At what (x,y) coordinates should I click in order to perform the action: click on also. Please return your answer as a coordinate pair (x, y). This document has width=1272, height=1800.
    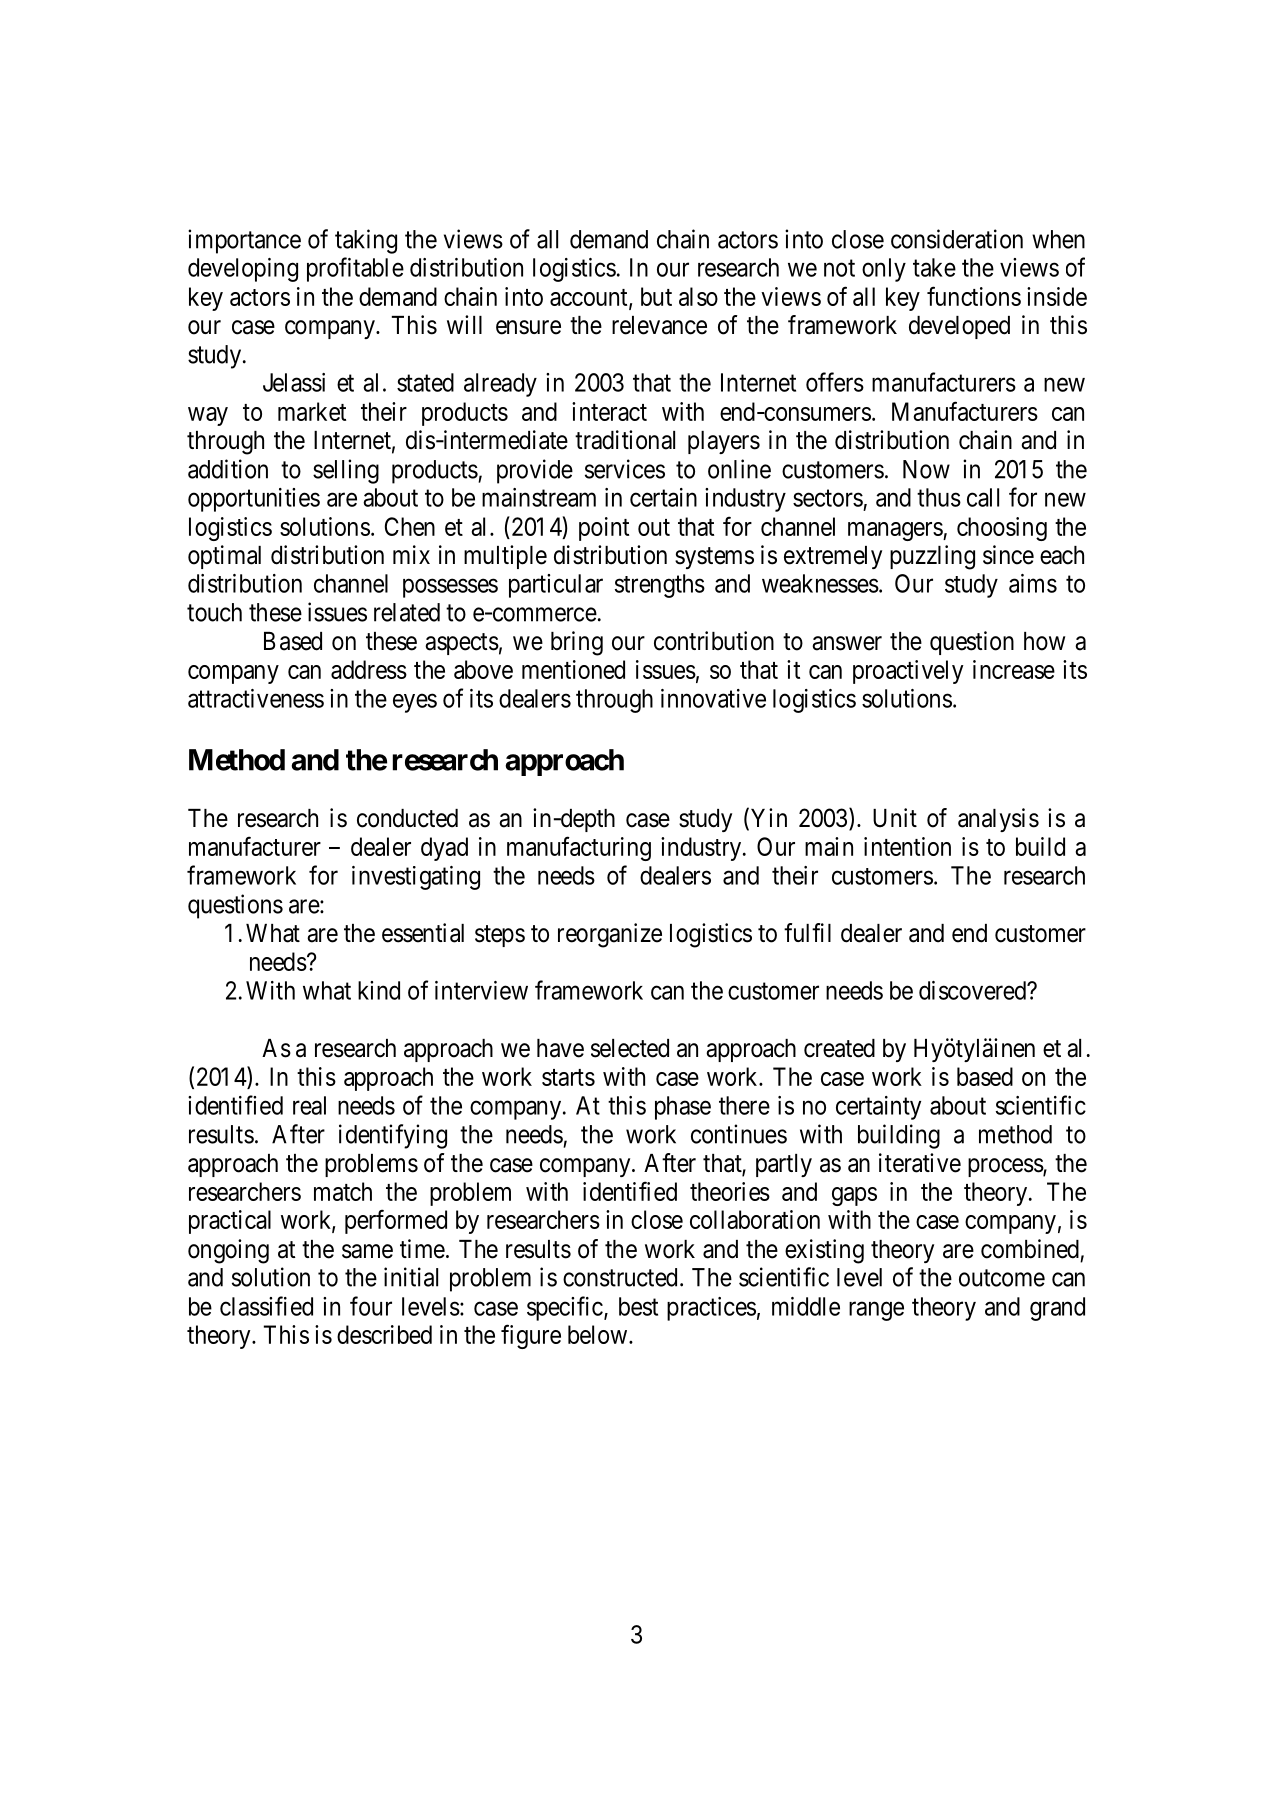
    Looking at the image, I should click on (698, 296).
